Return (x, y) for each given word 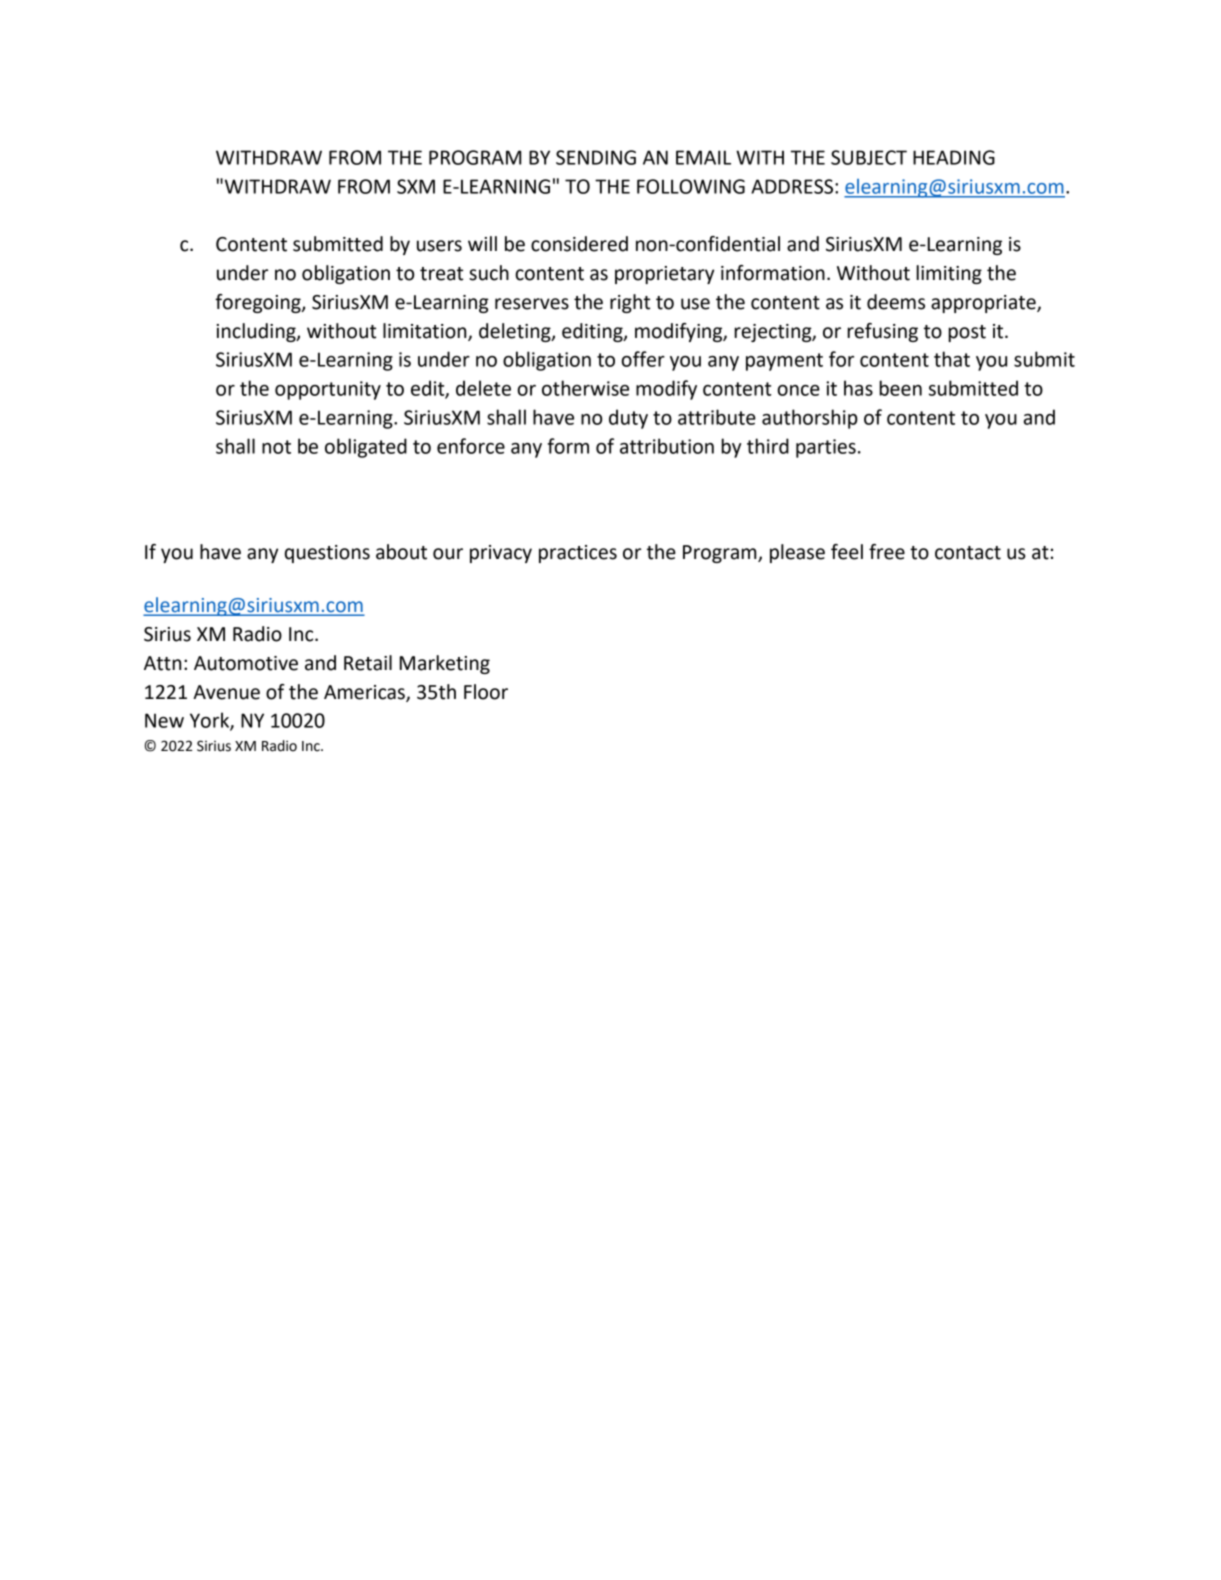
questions (327, 554)
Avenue (226, 692)
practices (578, 554)
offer (643, 359)
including (257, 332)
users (439, 246)
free (887, 552)
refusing (882, 332)
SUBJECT (869, 157)
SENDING (596, 157)
